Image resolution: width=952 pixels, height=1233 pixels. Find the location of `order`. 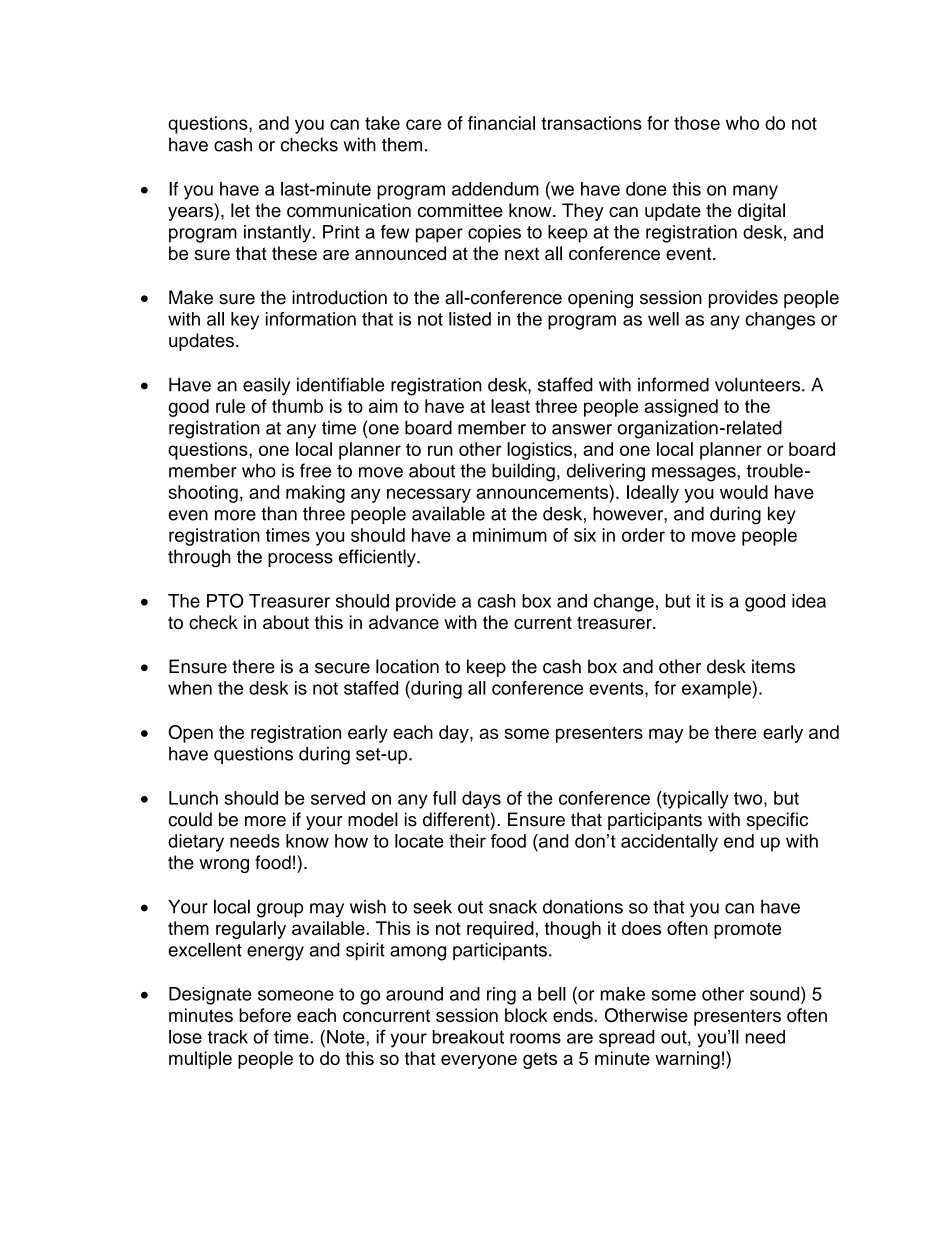

order is located at coordinates (643, 535).
